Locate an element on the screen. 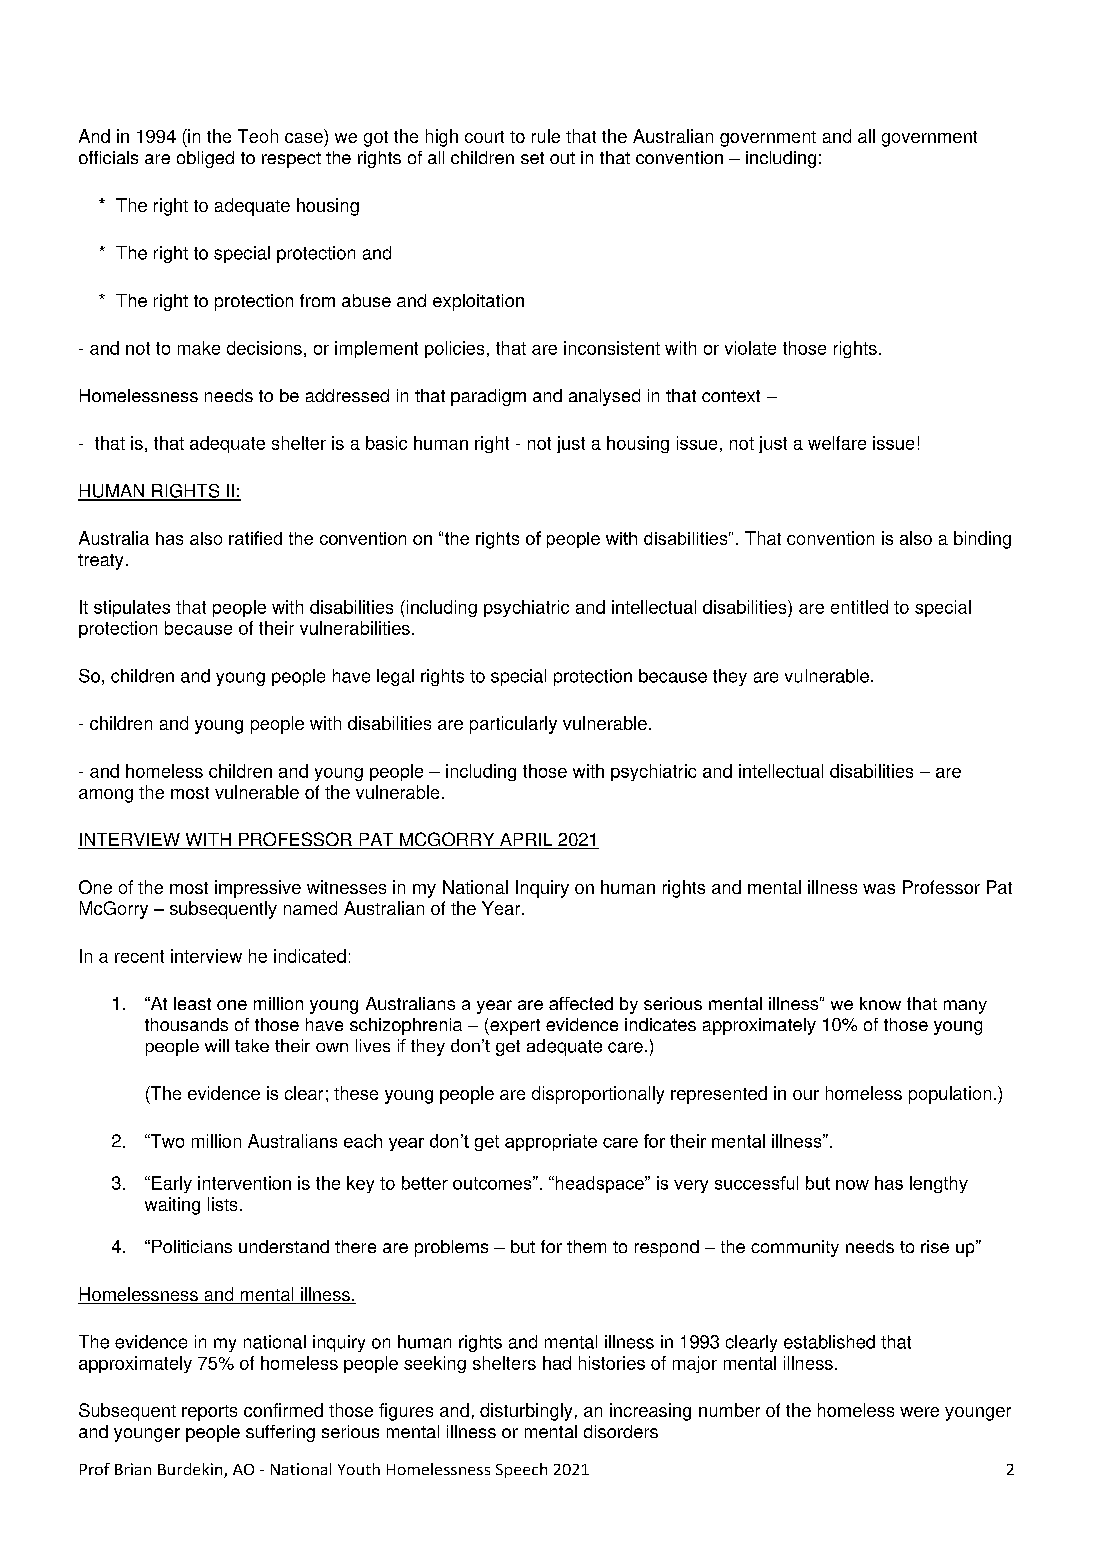  Two is located at coordinates (166, 1141).
